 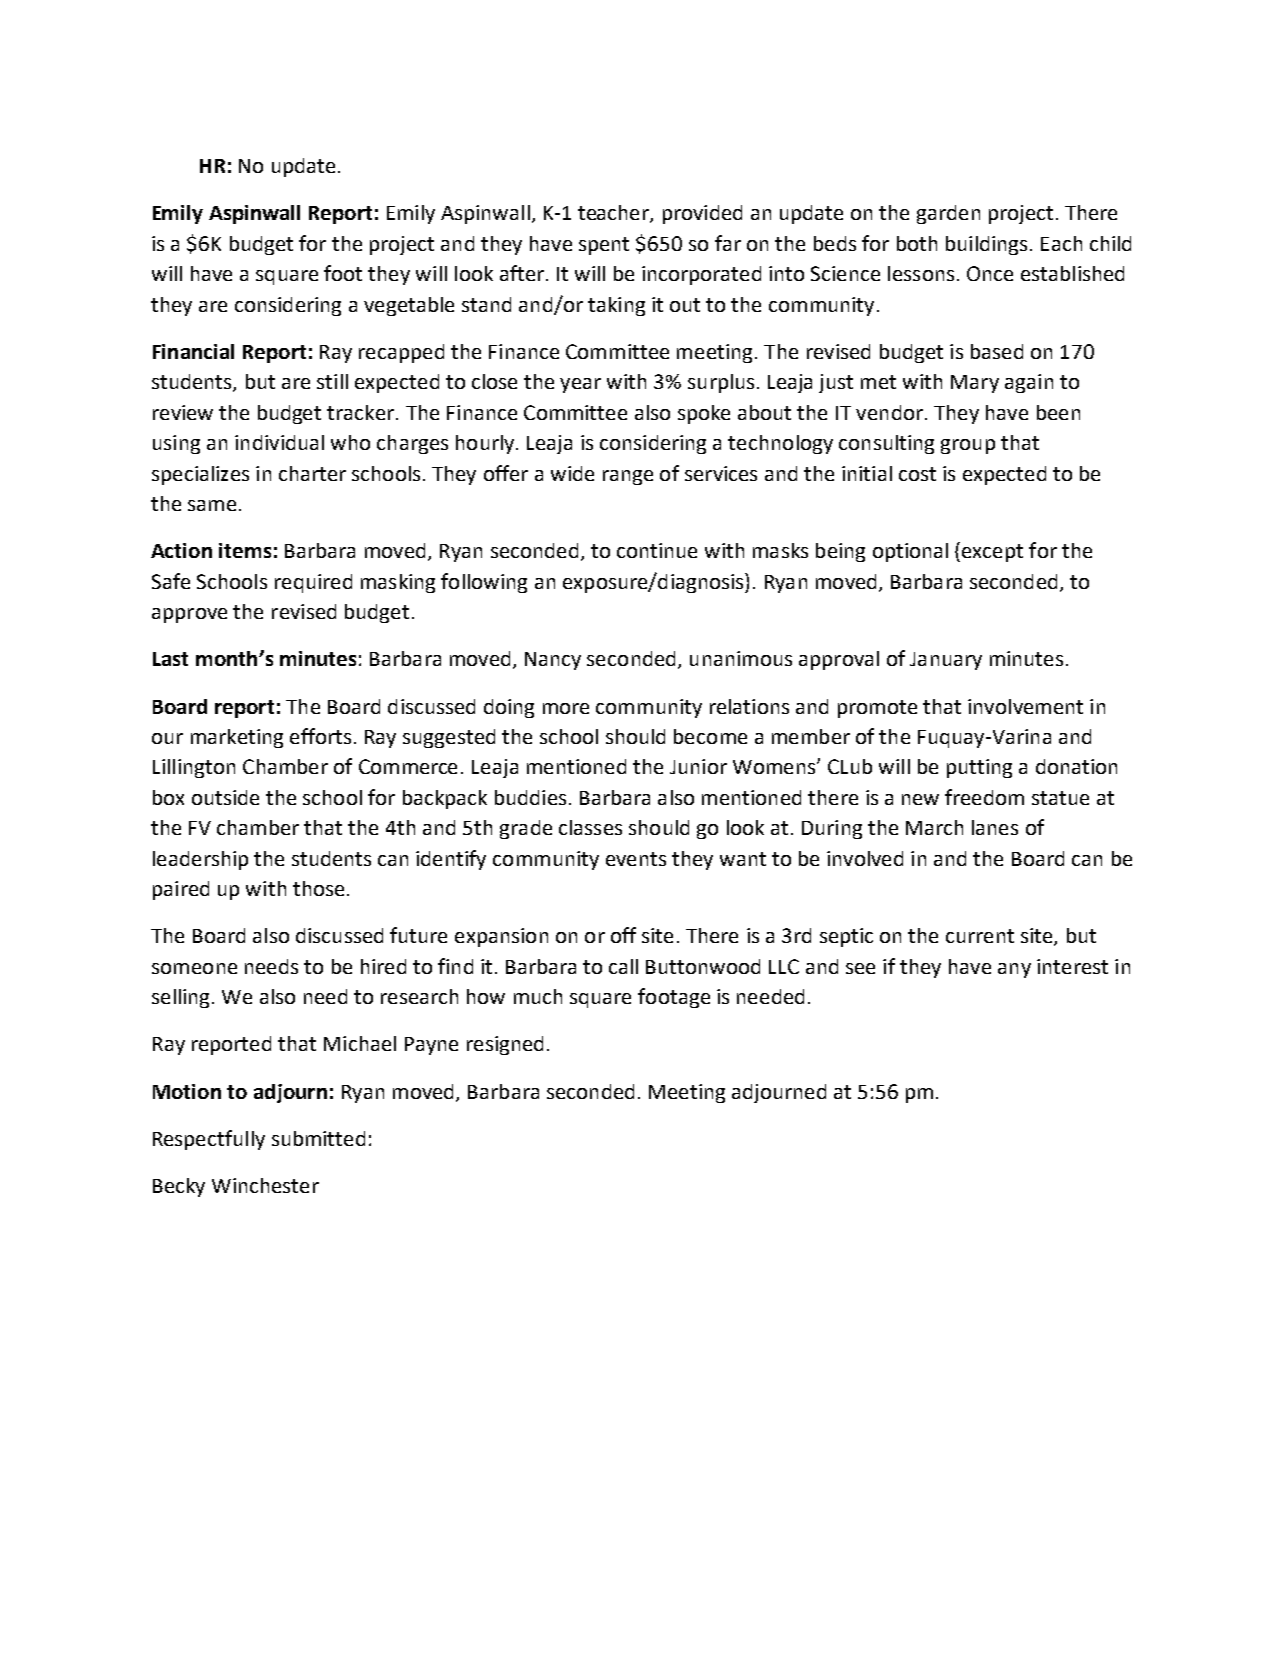 What do you see at coordinates (604, 246) in the image?
I see `spent` at bounding box center [604, 246].
